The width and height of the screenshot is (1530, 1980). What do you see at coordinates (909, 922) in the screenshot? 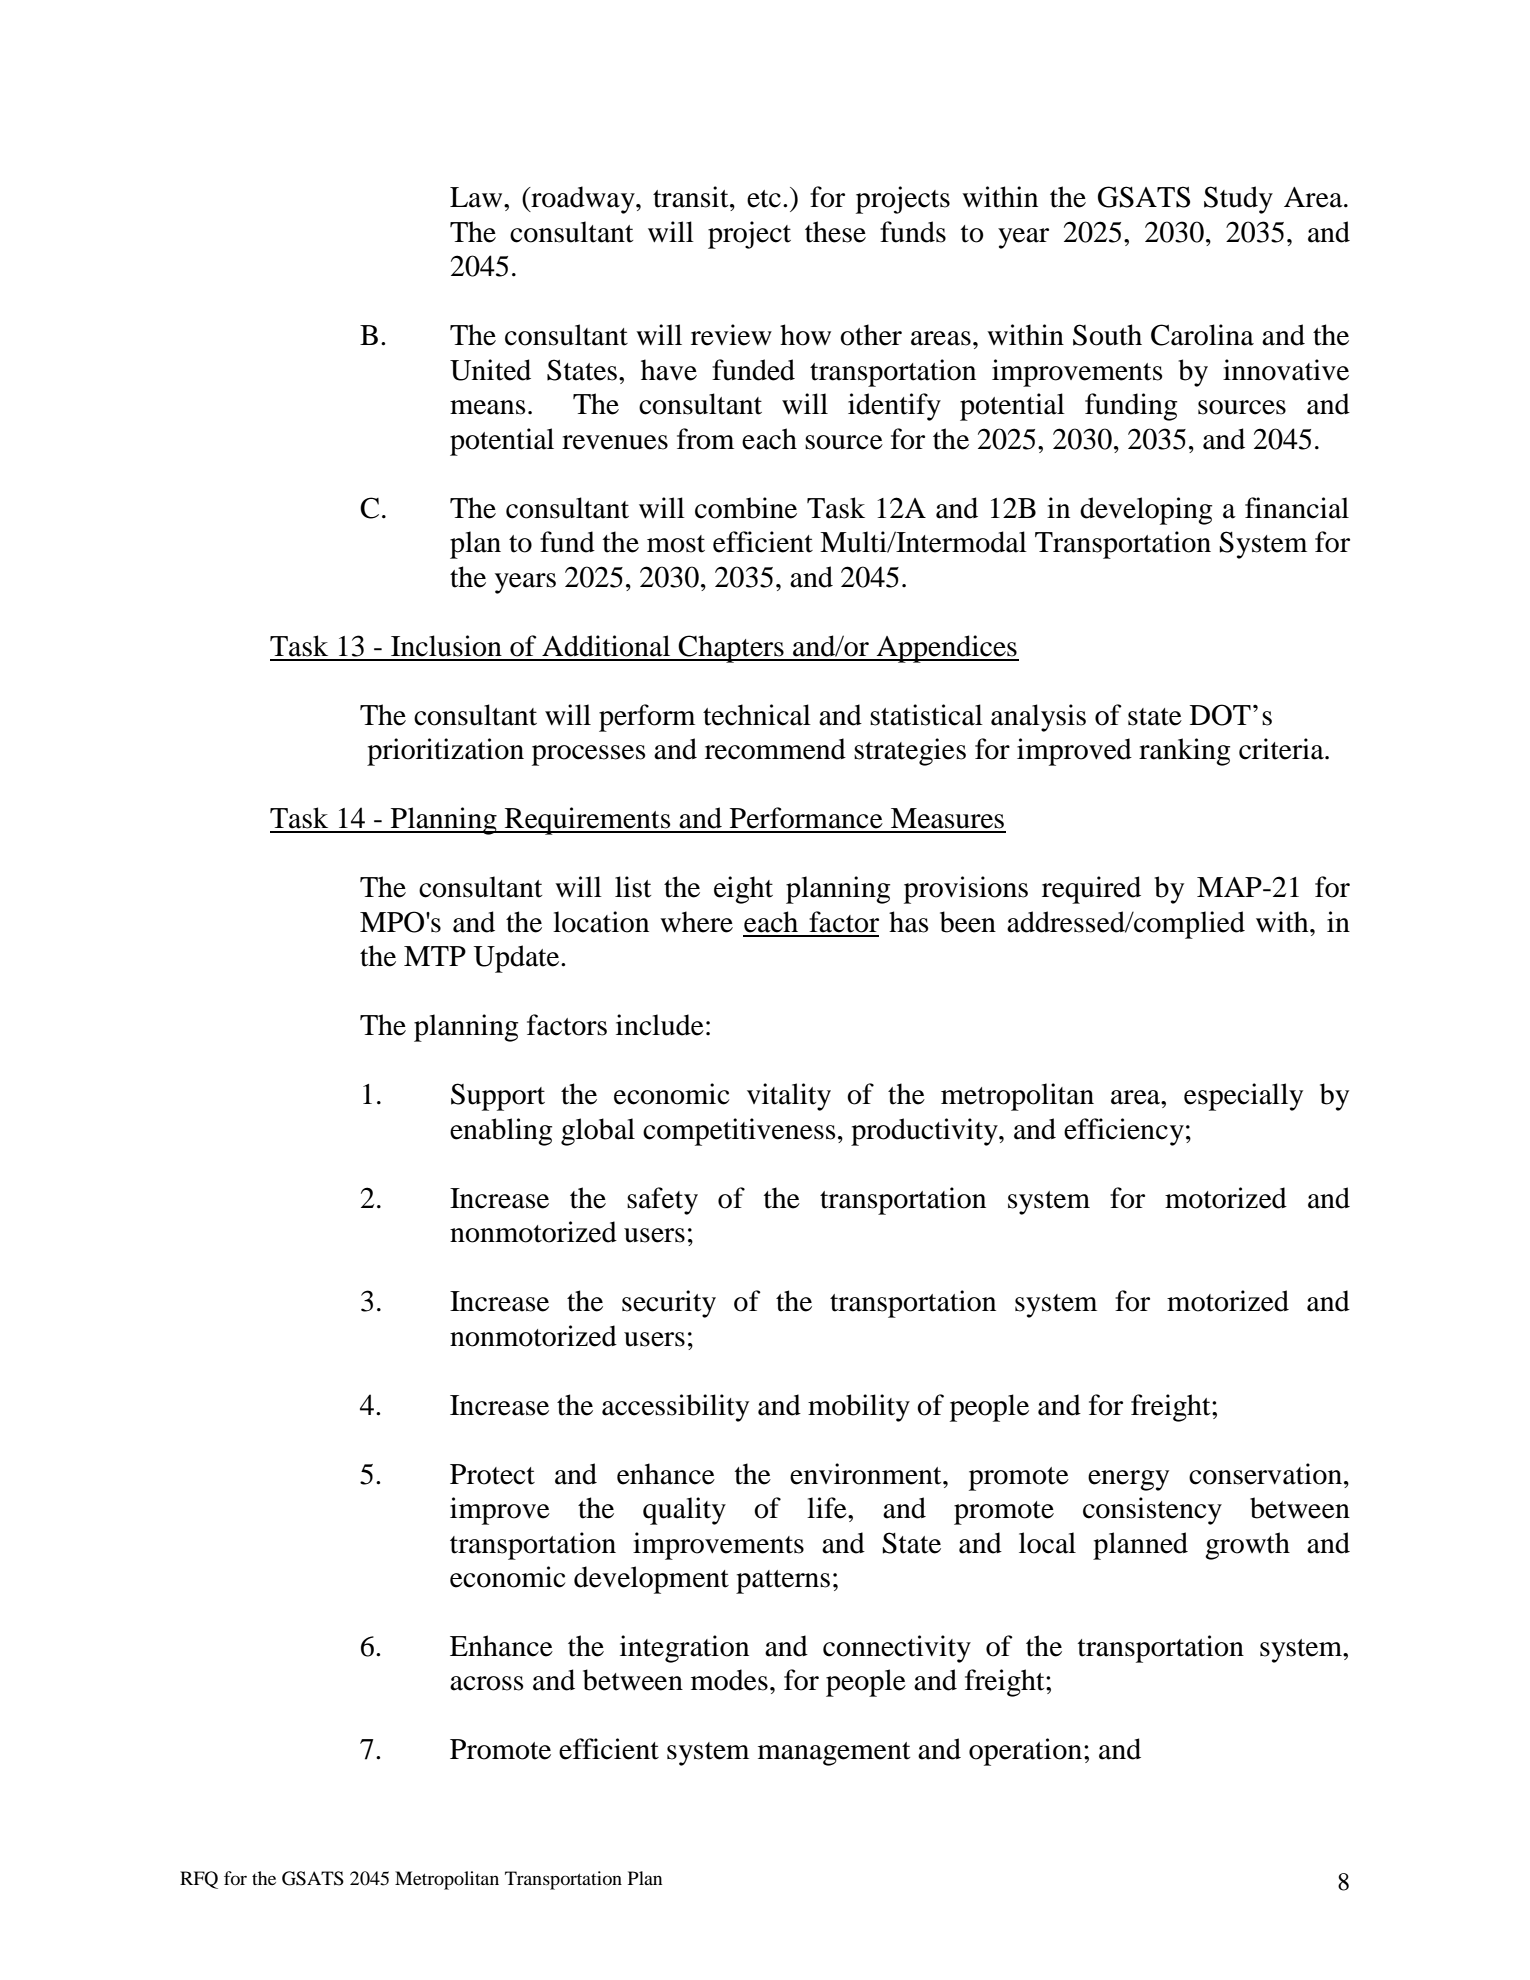
I see `has` at bounding box center [909, 922].
